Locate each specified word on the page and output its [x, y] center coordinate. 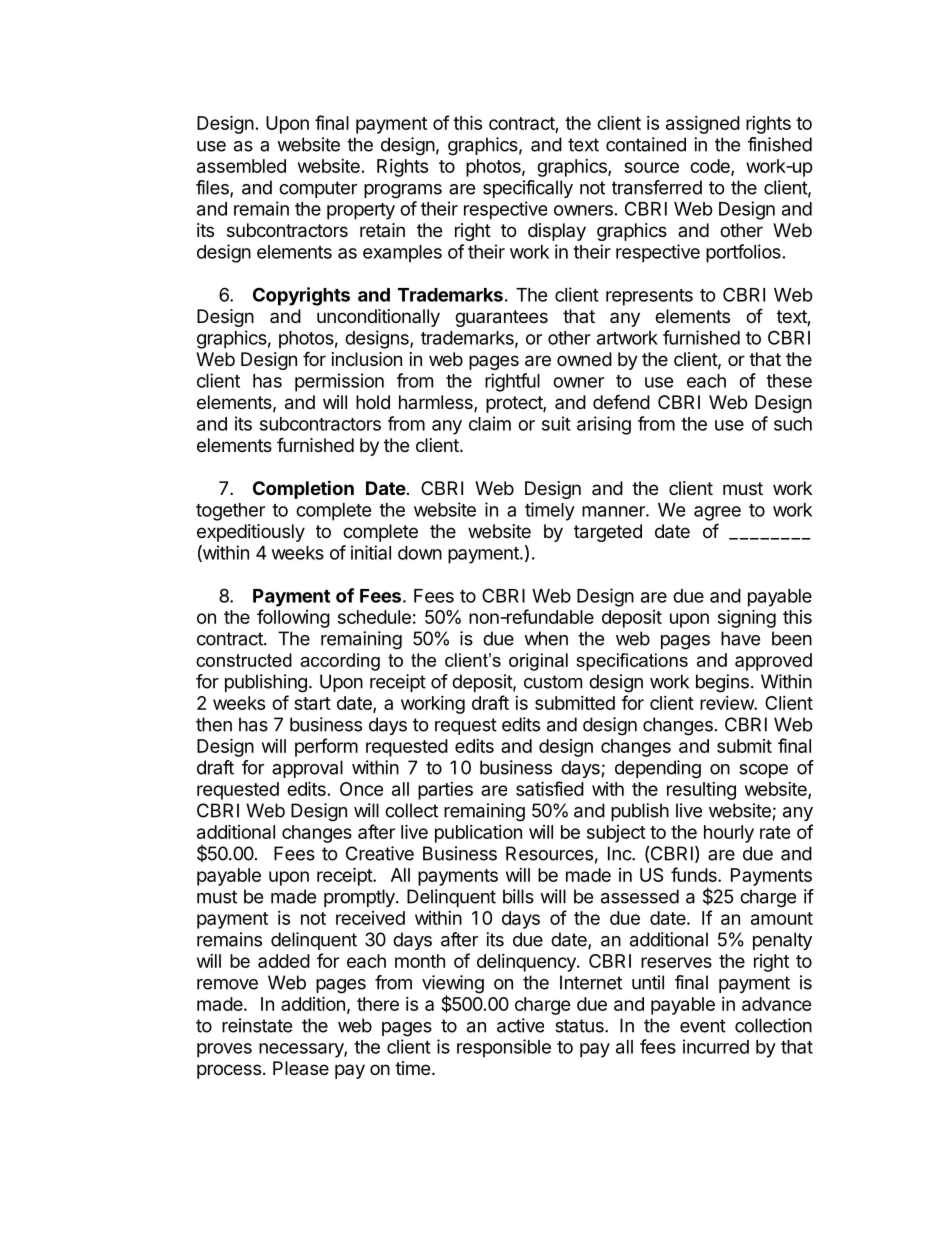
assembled [241, 166]
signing [747, 618]
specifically [528, 189]
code [711, 167]
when [546, 638]
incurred [716, 1046]
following [293, 618]
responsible [504, 1048]
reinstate [257, 1025]
